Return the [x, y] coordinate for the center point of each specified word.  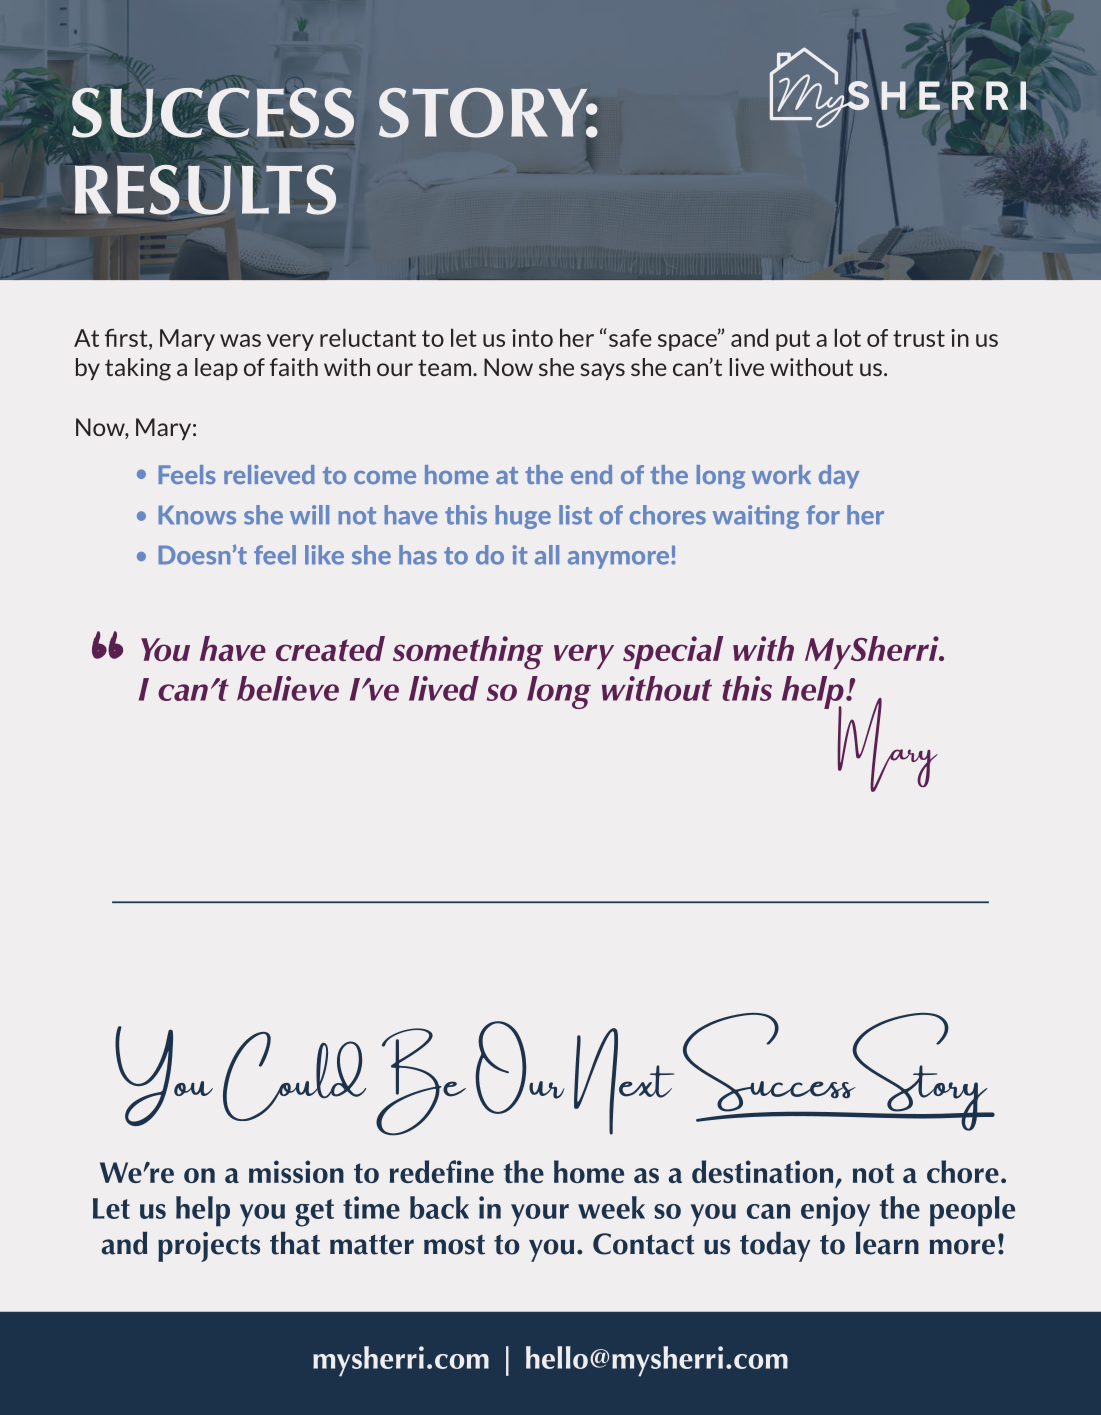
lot [848, 337]
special [673, 652]
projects [209, 1247]
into [532, 338]
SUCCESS [213, 112]
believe [288, 688]
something [468, 653]
